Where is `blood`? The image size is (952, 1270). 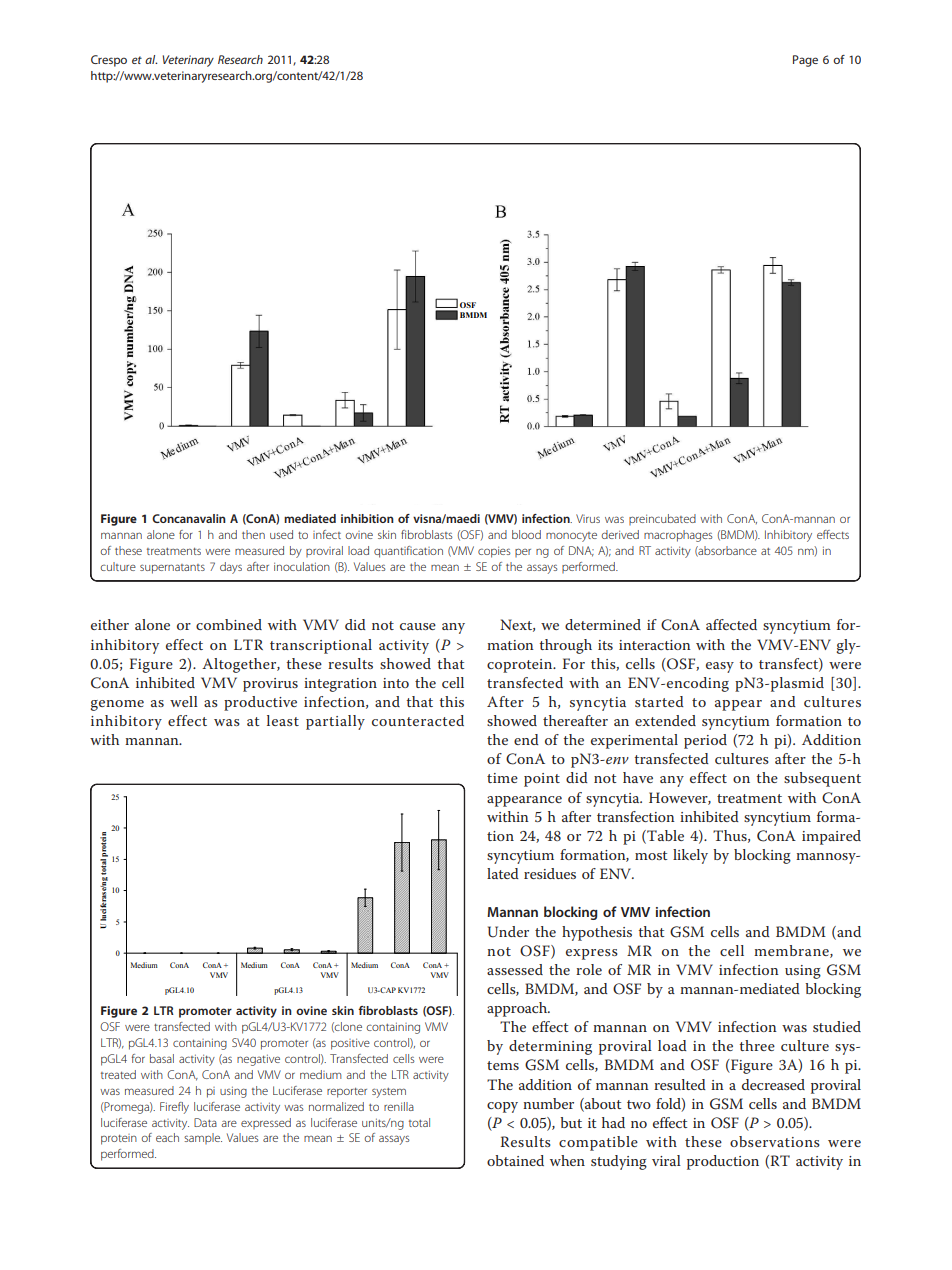 blood is located at coordinates (526, 534).
